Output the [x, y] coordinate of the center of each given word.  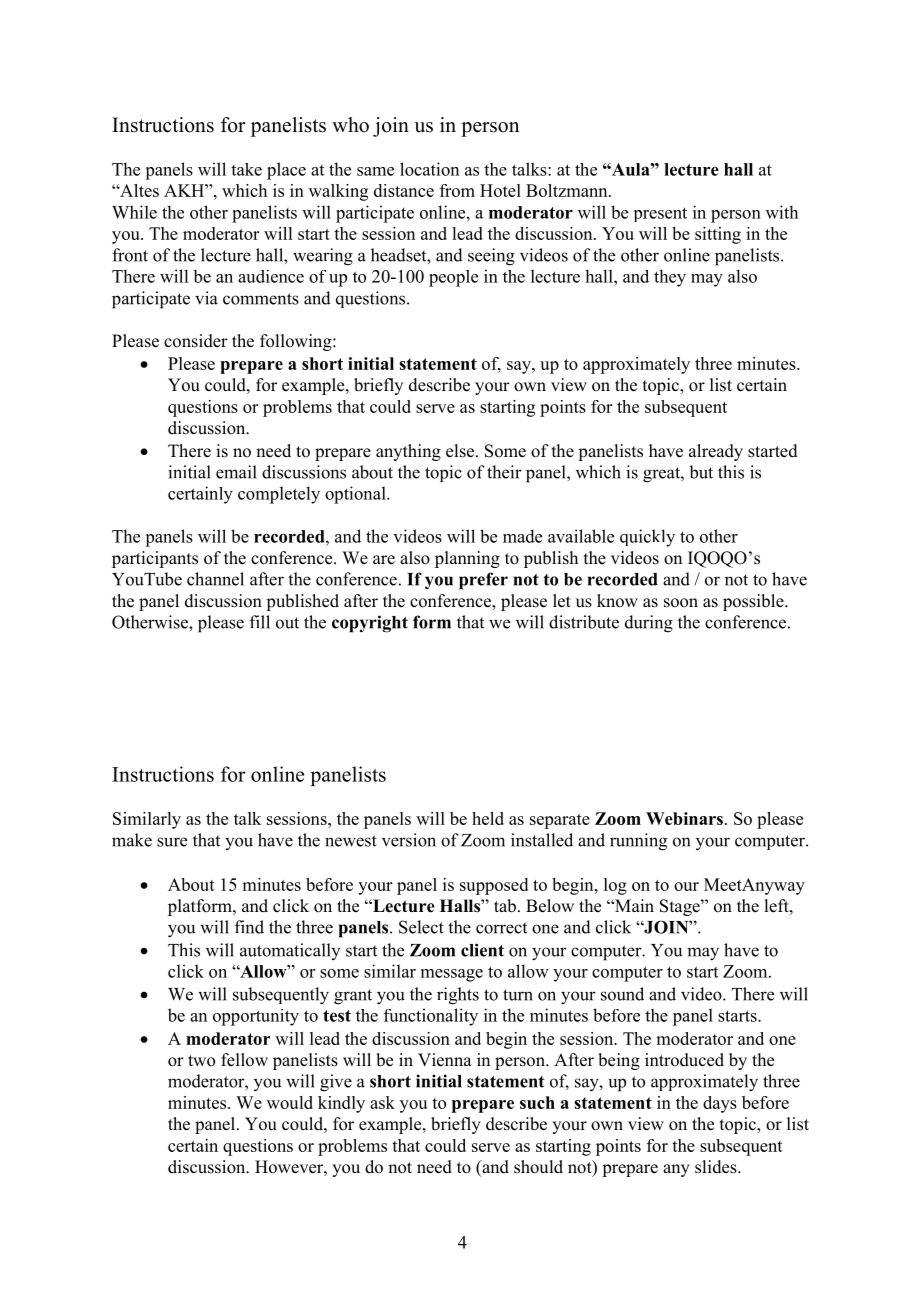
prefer [483, 581]
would [290, 1102]
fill [260, 622]
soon [681, 603]
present [660, 214]
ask [382, 1102]
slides [717, 1167]
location [429, 169]
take [246, 169]
